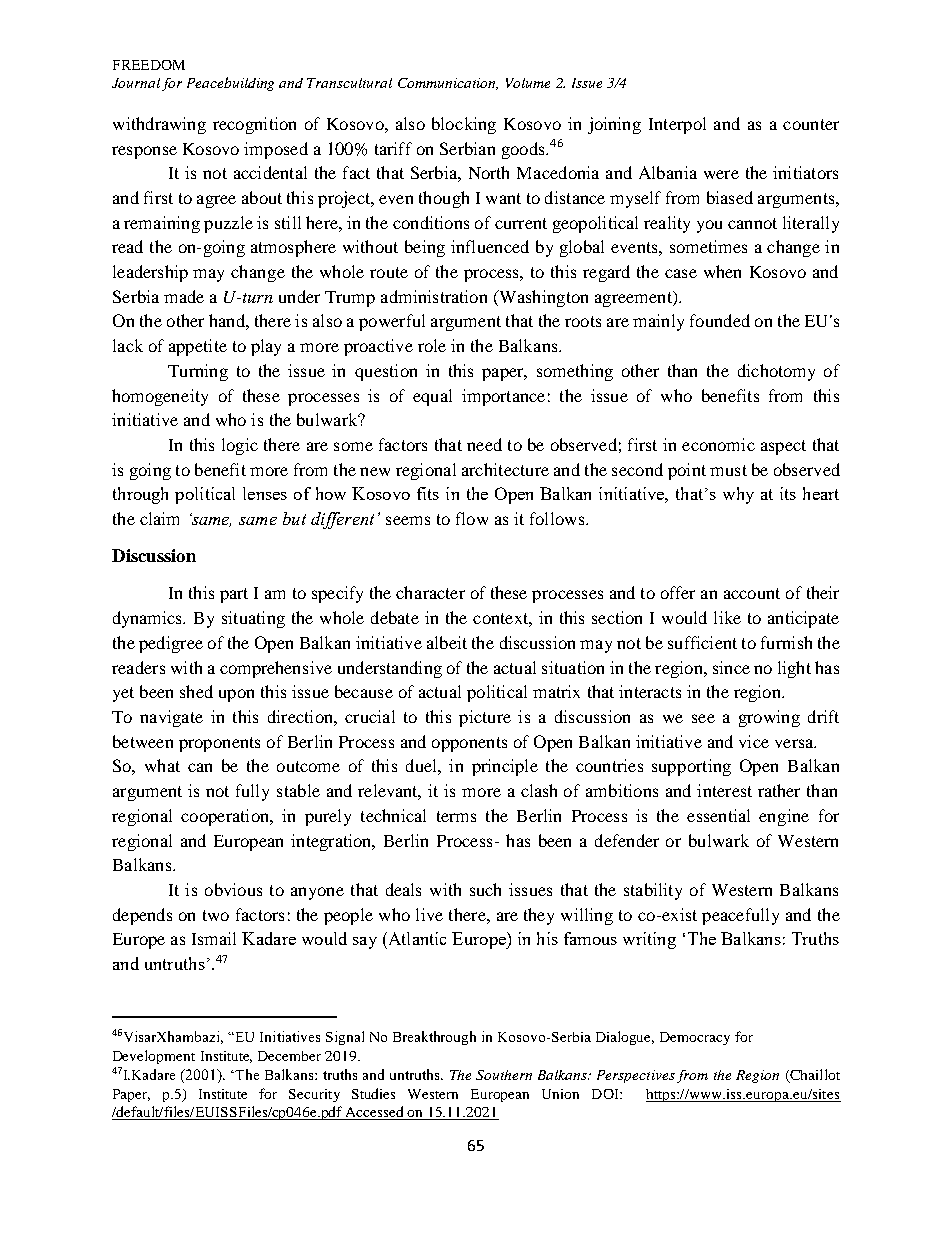 The width and height of the image is (952, 1233). I want to click on part, so click(234, 595).
